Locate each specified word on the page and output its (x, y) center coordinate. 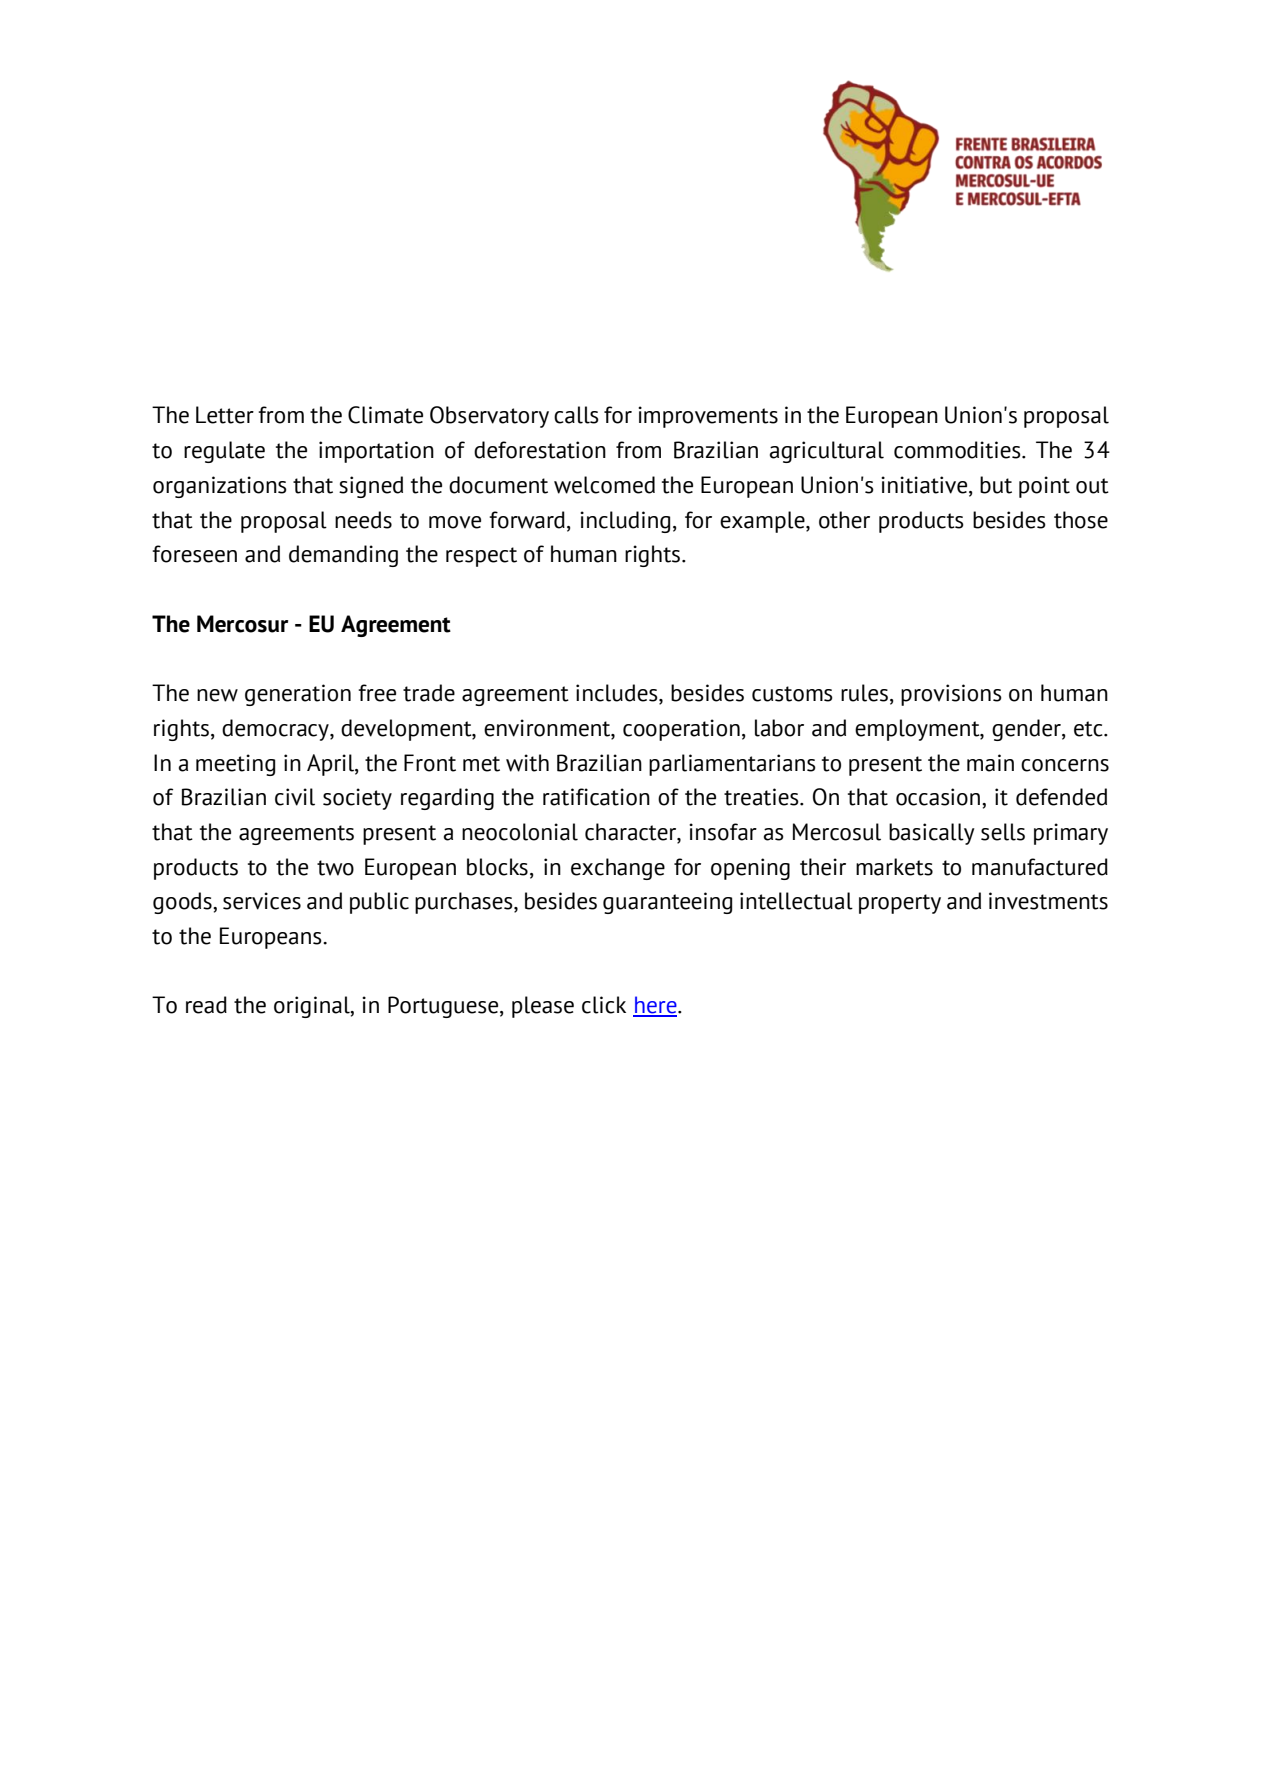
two (335, 868)
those (1081, 520)
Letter (225, 415)
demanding (343, 556)
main (990, 763)
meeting (235, 765)
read (206, 1005)
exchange (618, 869)
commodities (958, 450)
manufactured (1040, 867)
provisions (951, 695)
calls (576, 415)
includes (618, 694)
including (625, 522)
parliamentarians (732, 765)
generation (298, 695)
